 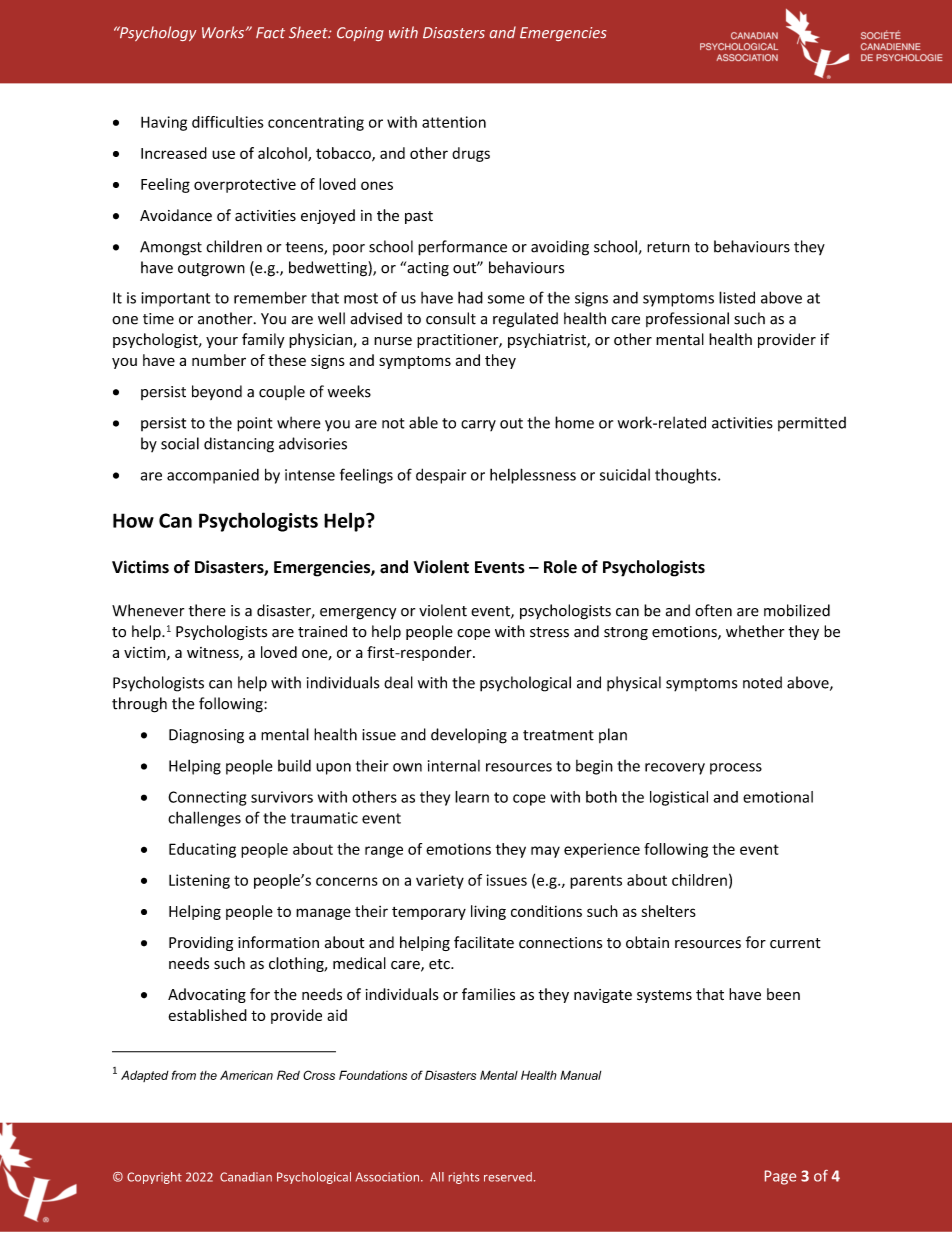 What do you see at coordinates (780, 1177) in the screenshot?
I see `Page` at bounding box center [780, 1177].
